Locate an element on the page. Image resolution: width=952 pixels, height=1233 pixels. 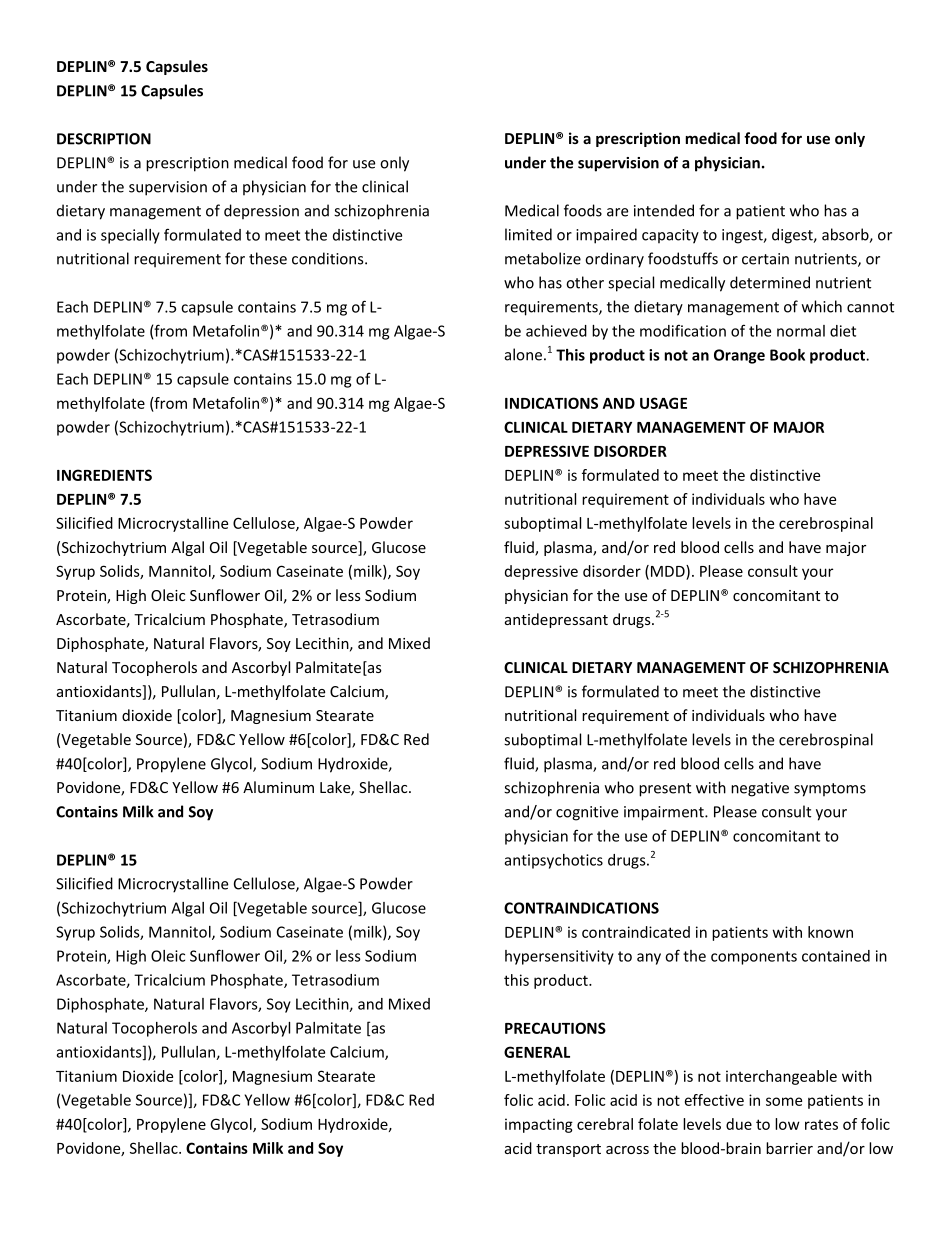
impacting is located at coordinates (539, 1125).
